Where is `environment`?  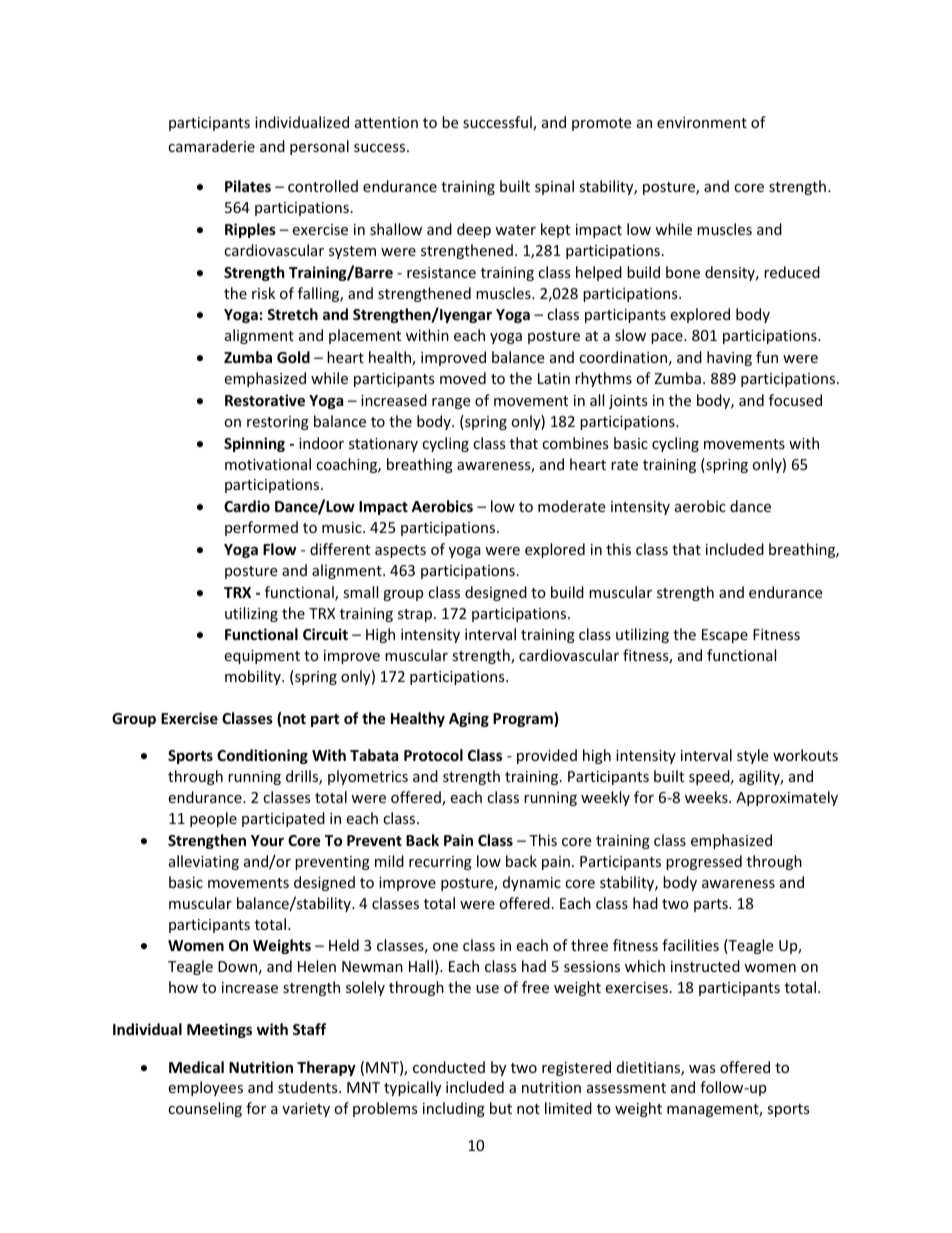
environment is located at coordinates (702, 122).
